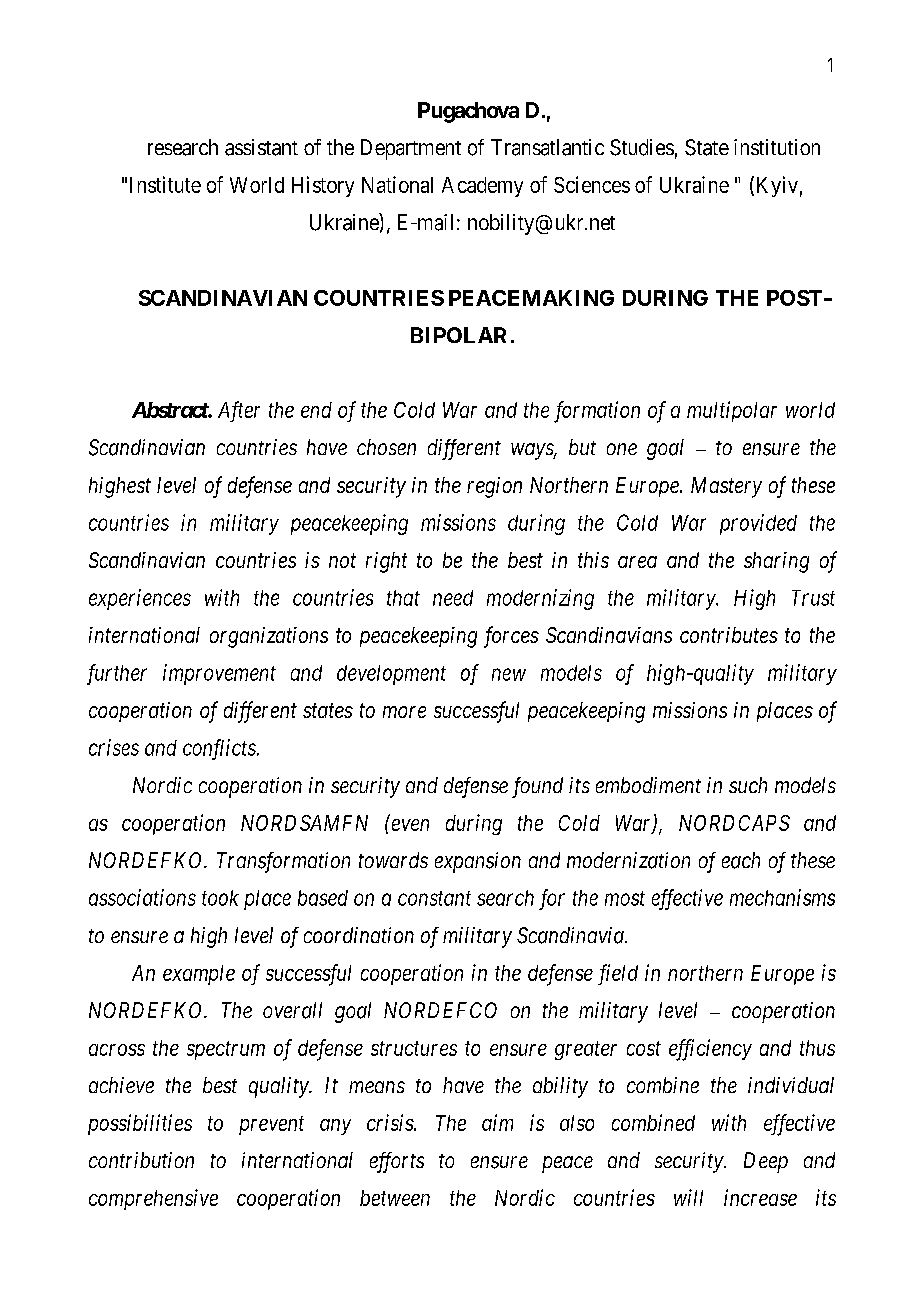 This screenshot has height=1308, width=924. I want to click on new, so click(509, 674).
